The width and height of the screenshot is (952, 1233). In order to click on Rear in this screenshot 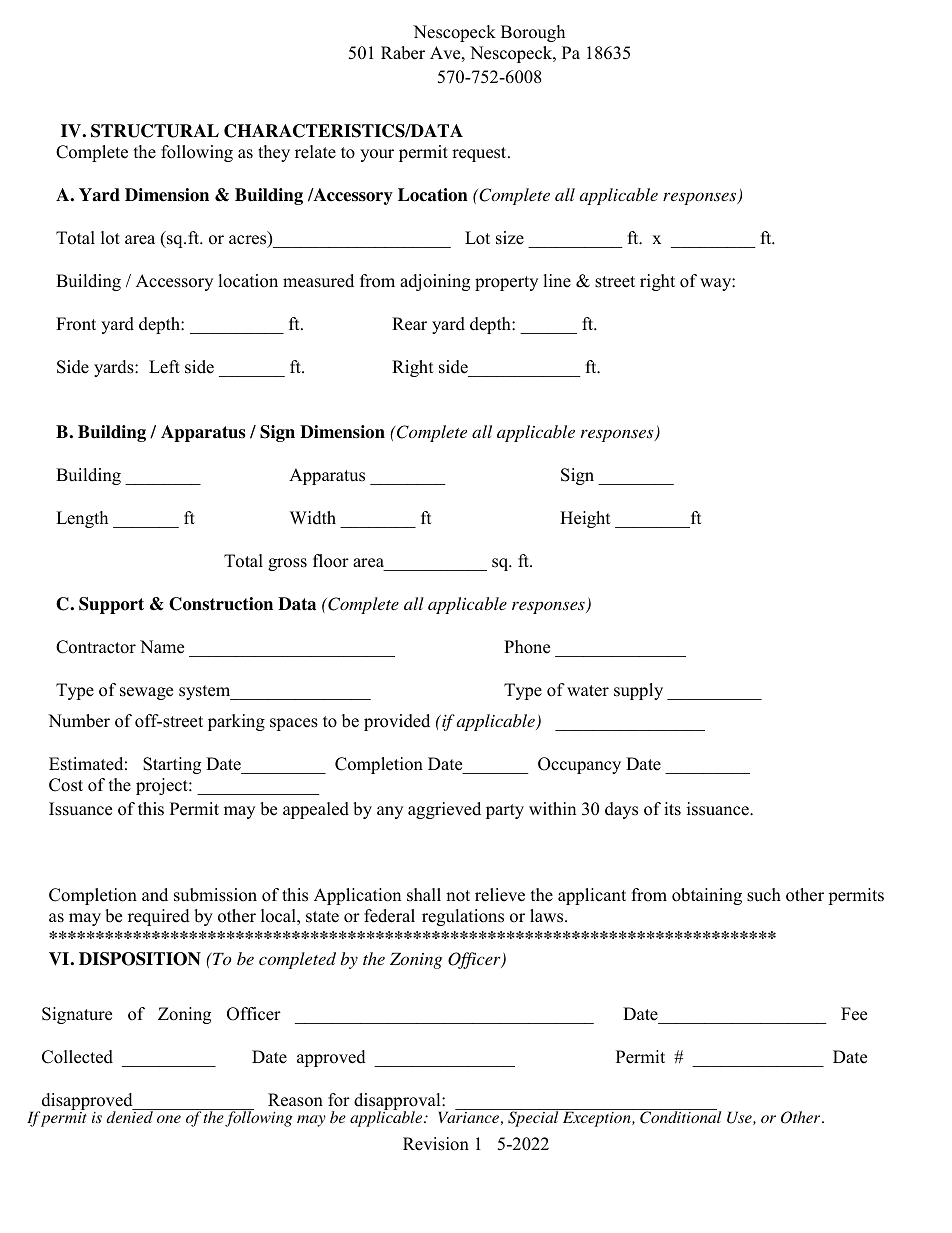, I will do `click(409, 324)`.
